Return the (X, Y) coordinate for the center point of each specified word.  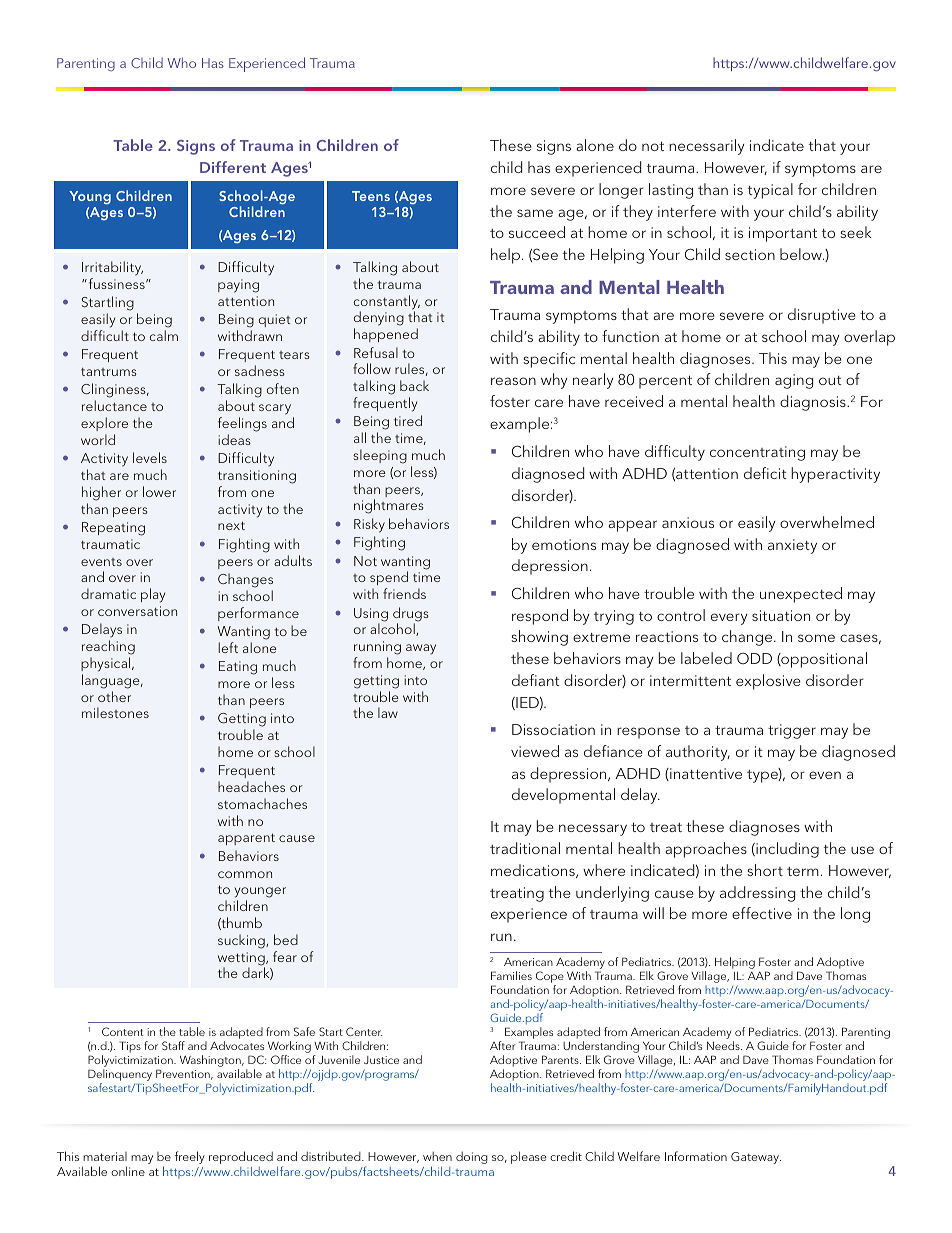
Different (233, 167)
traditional (525, 848)
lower (159, 491)
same (535, 213)
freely (190, 1157)
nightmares (389, 506)
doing (472, 1158)
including (786, 850)
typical (770, 191)
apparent (246, 839)
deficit (765, 473)
